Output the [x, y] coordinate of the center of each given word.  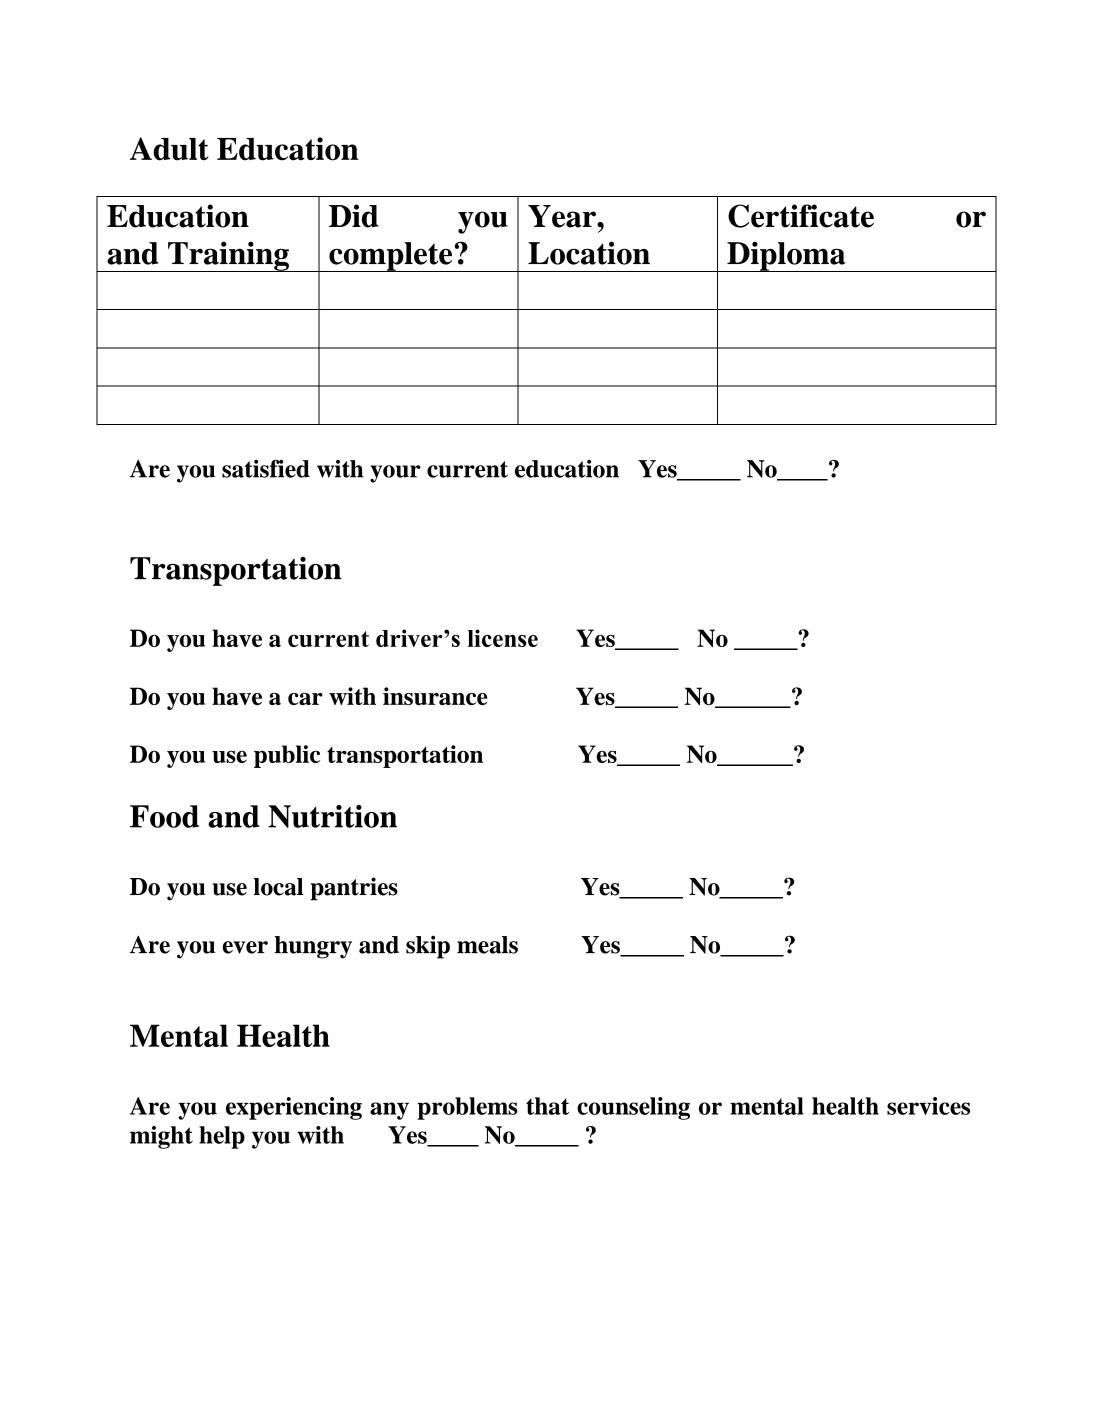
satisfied [266, 468]
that [547, 1106]
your [395, 474]
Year [563, 216]
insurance [435, 696]
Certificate [801, 216]
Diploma [786, 256]
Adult [169, 149]
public [287, 756]
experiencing [294, 1108]
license [502, 638]
